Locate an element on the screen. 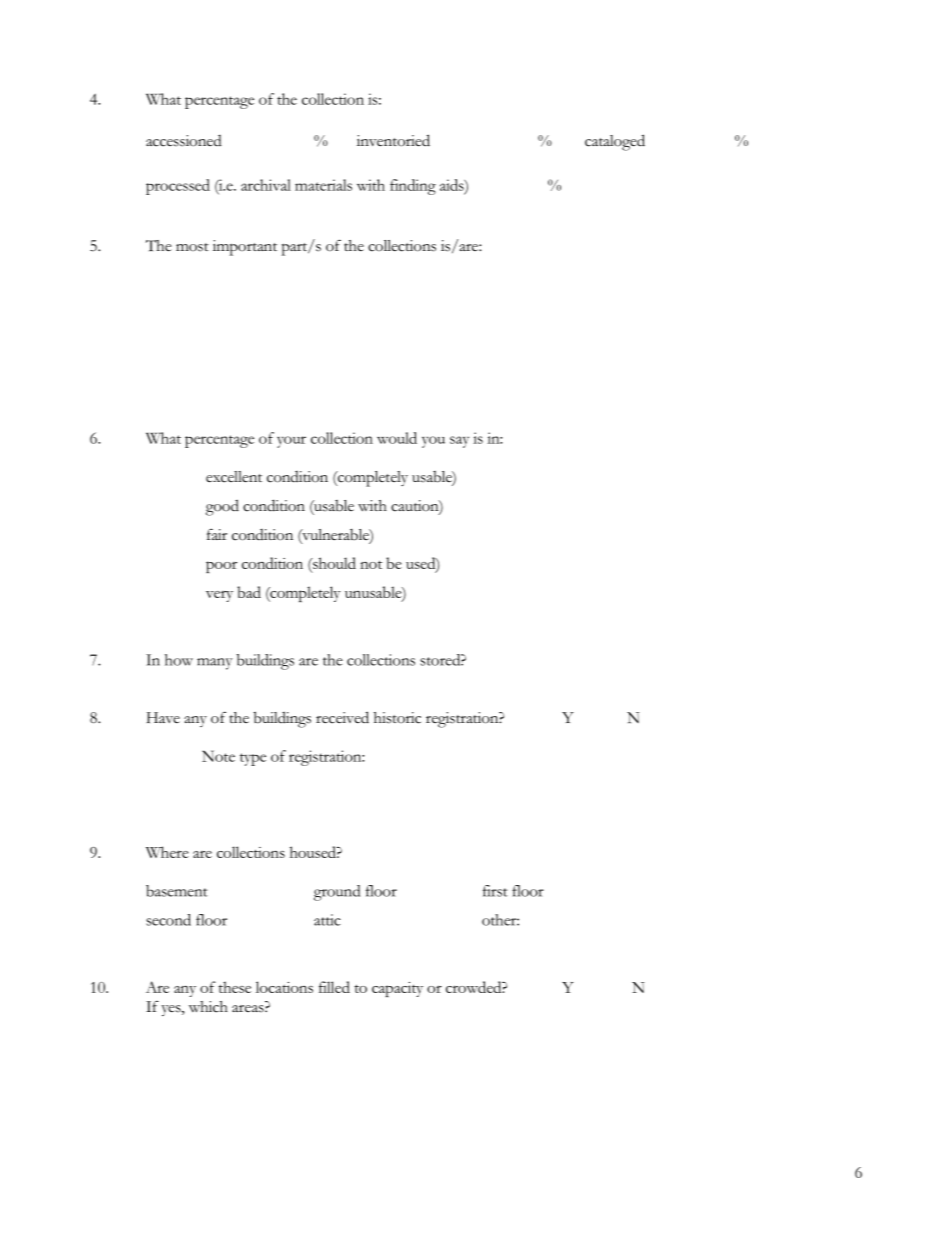  ground is located at coordinates (337, 893).
